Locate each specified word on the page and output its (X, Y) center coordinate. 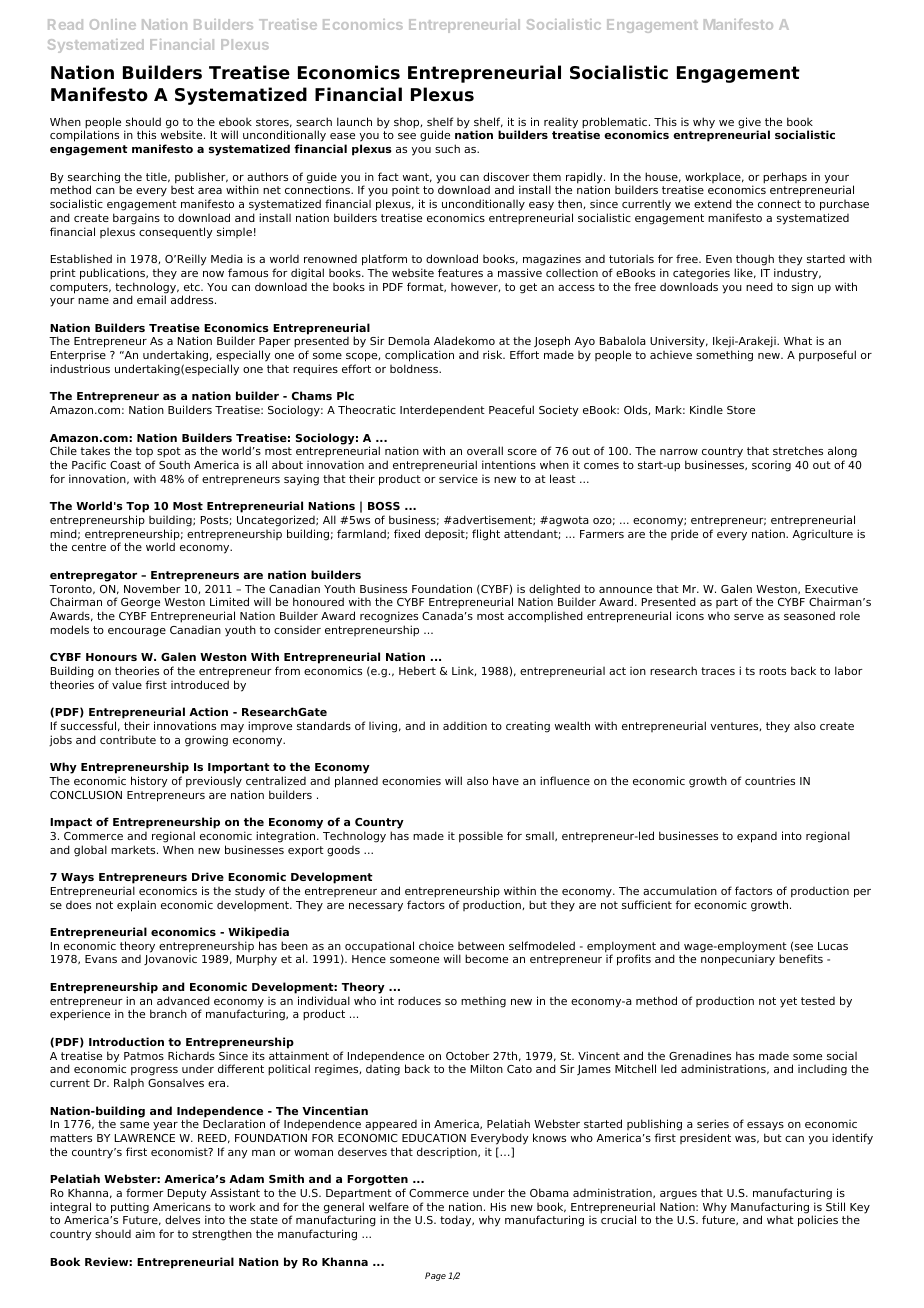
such (447, 148)
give (749, 124)
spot (169, 452)
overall (485, 450)
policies (818, 1221)
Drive (208, 876)
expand (757, 837)
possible (481, 837)
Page (435, 1276)
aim (145, 1233)
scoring (771, 466)
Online (113, 24)
